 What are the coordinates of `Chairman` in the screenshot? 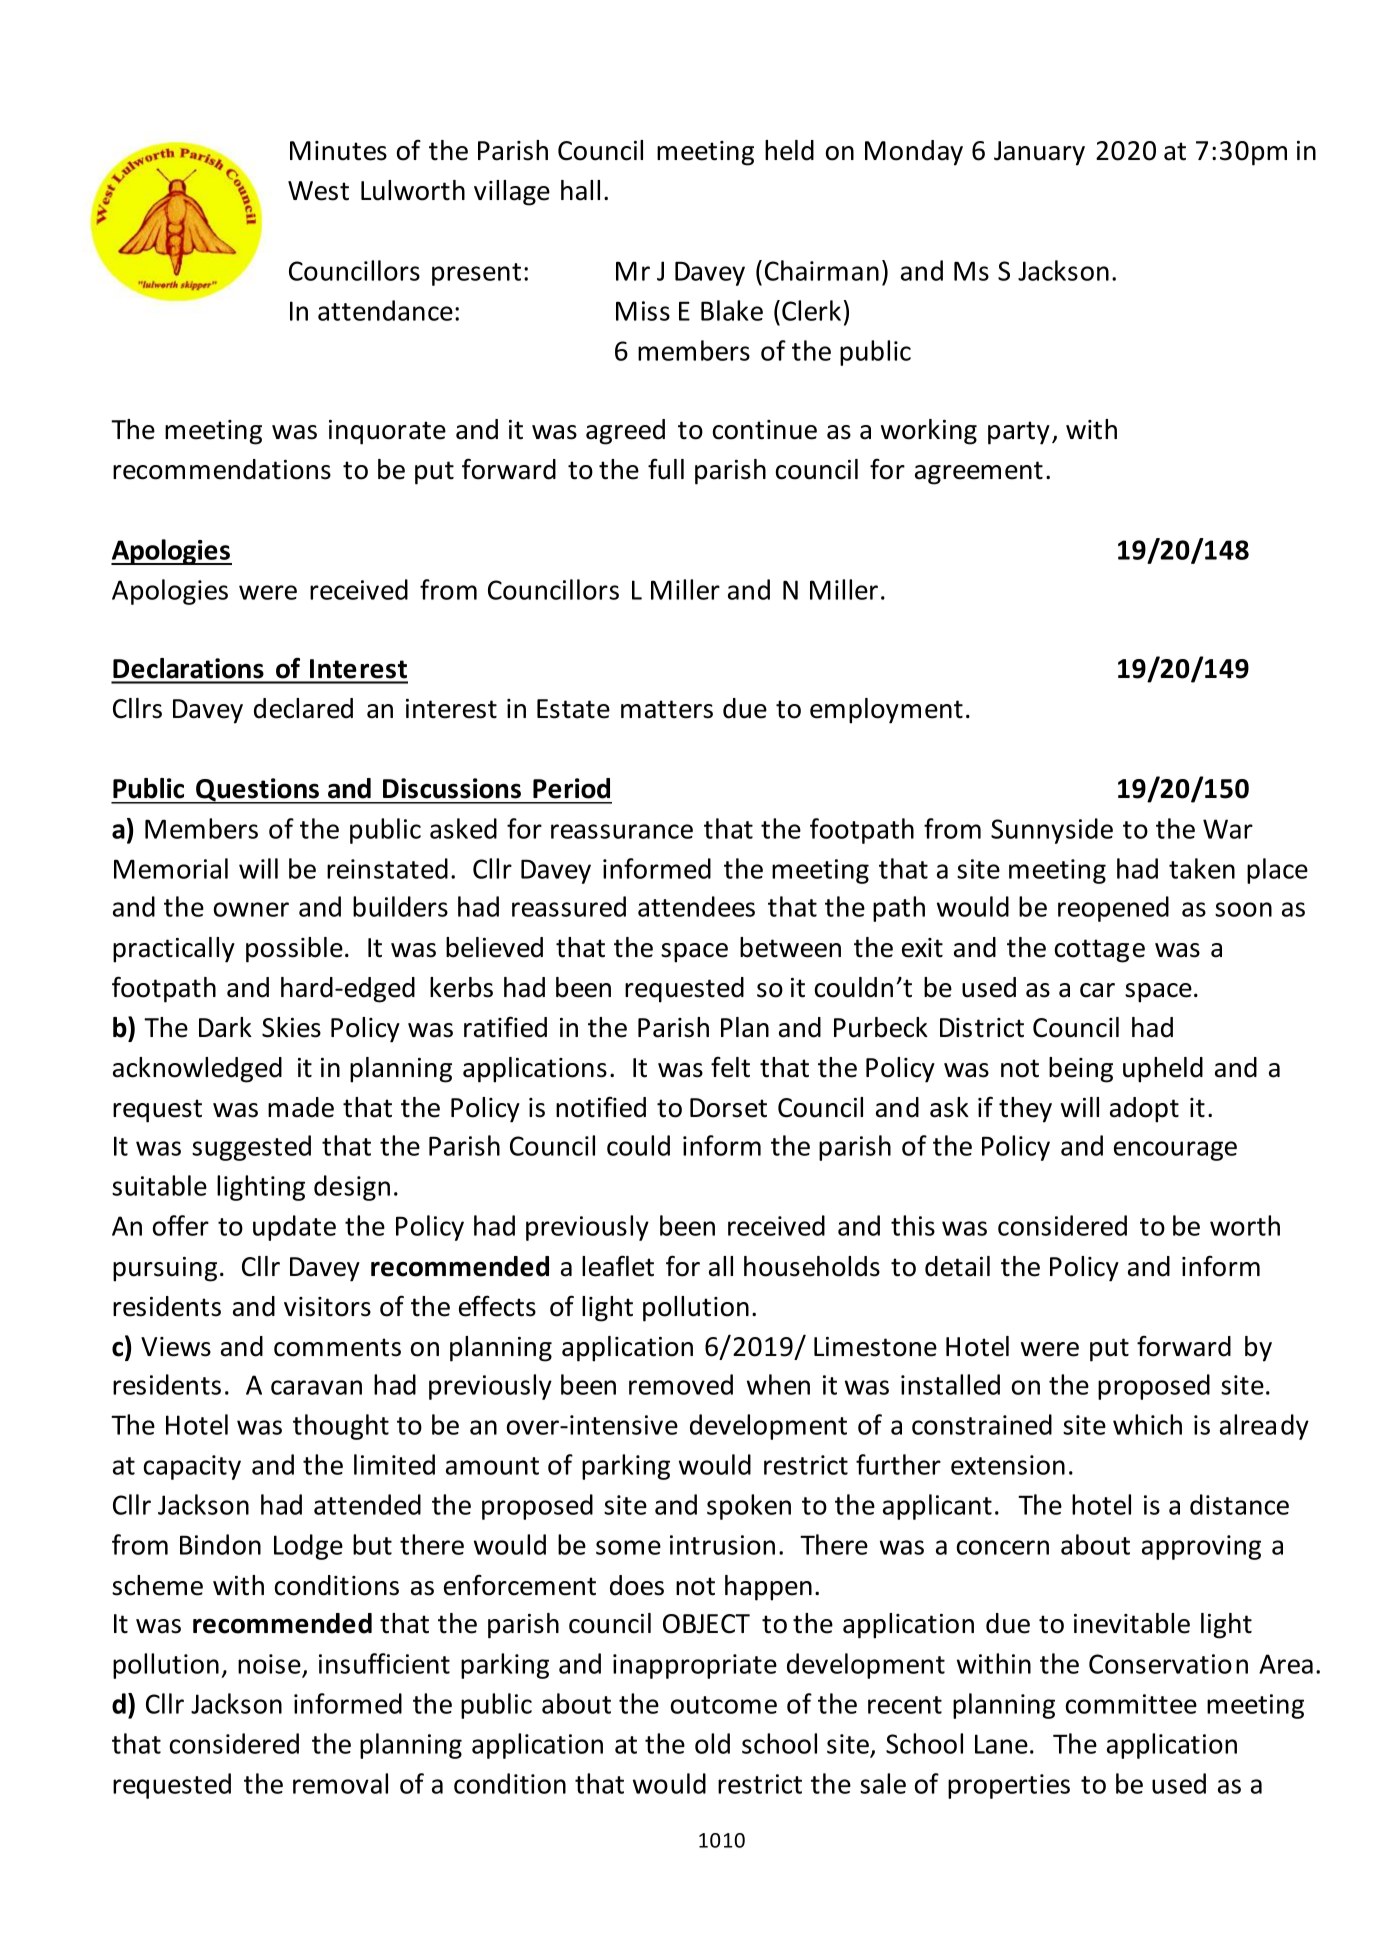 It's located at (822, 270).
